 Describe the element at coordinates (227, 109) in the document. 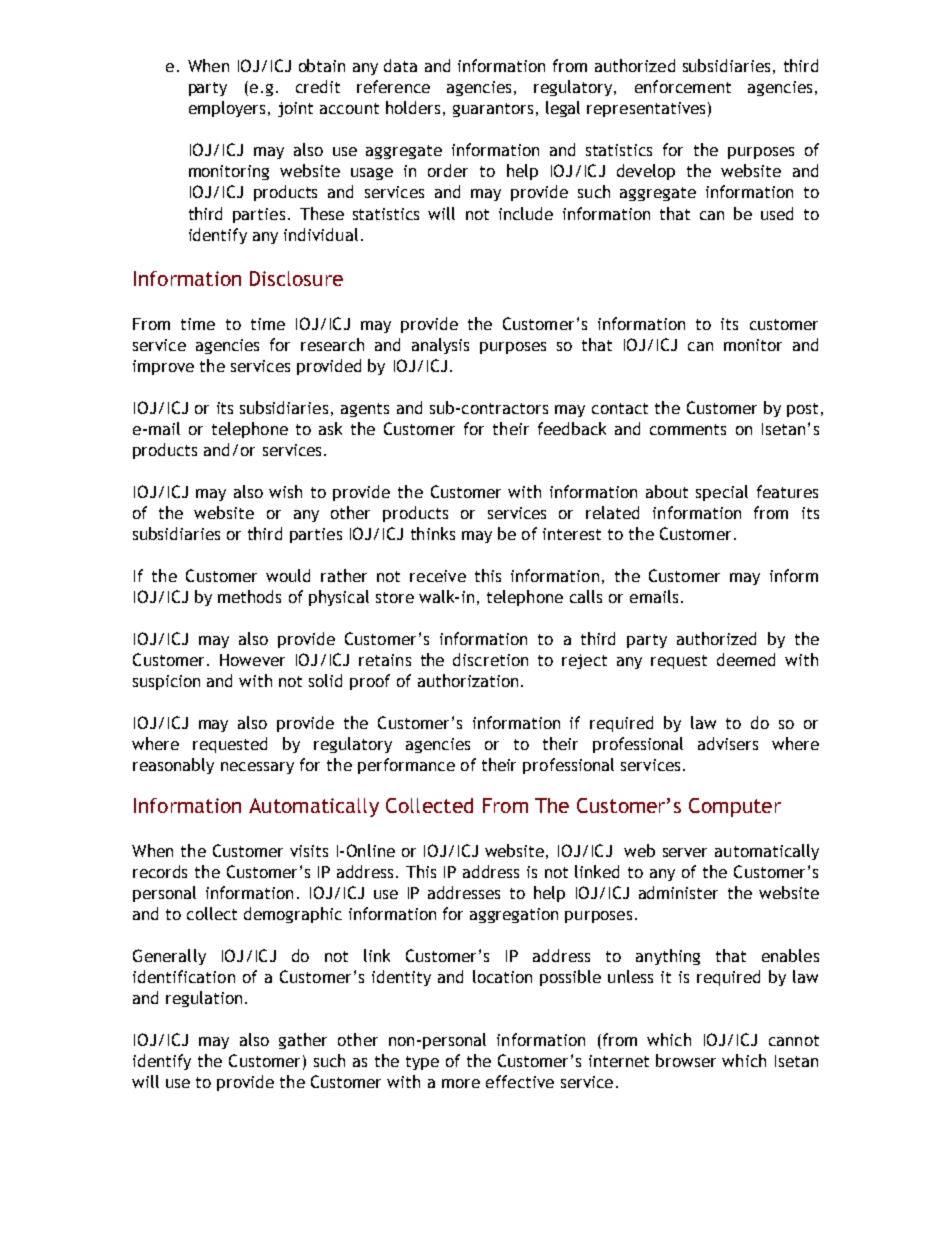

I see `employers` at that location.
